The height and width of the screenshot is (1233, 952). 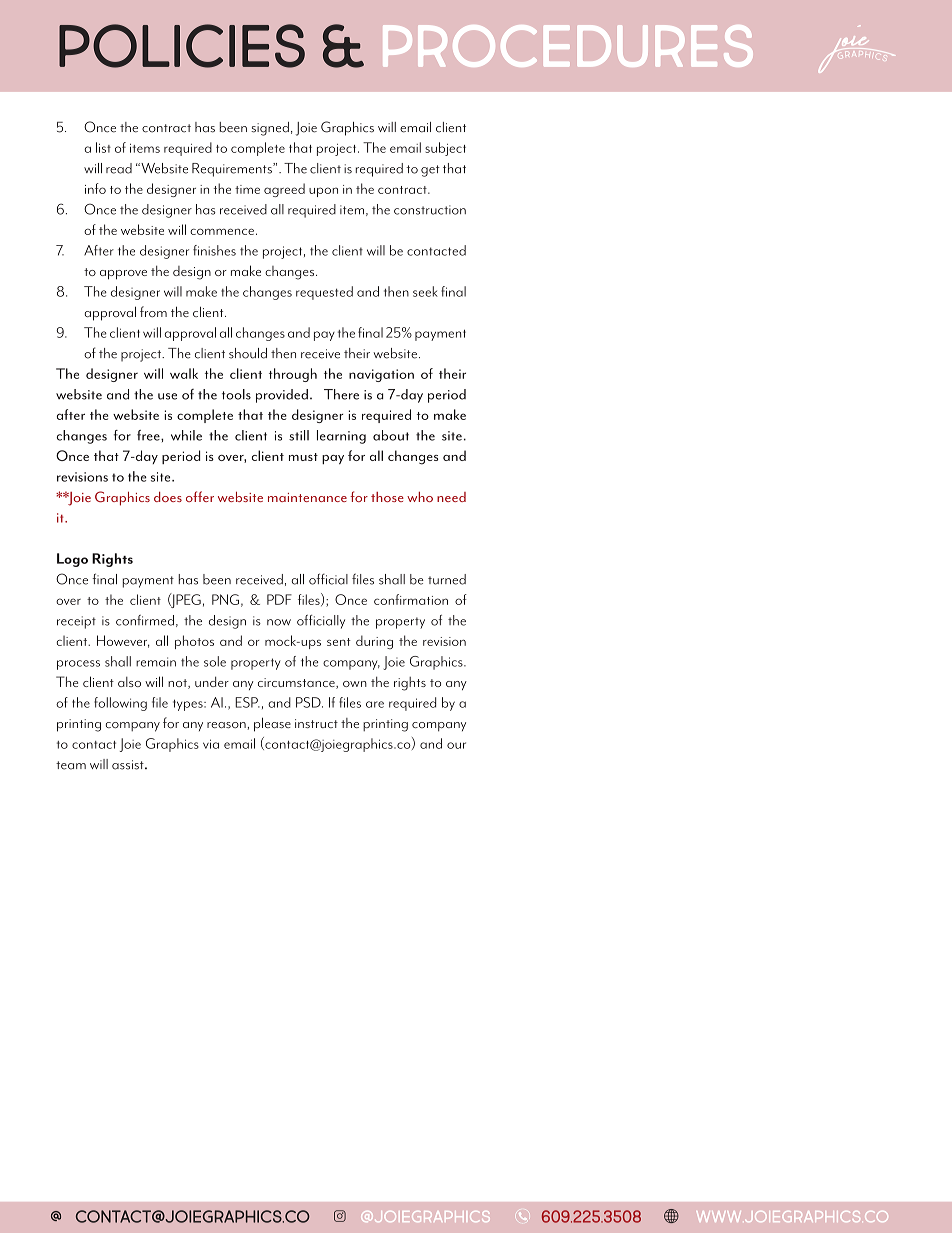 I want to click on need, so click(x=451, y=497).
